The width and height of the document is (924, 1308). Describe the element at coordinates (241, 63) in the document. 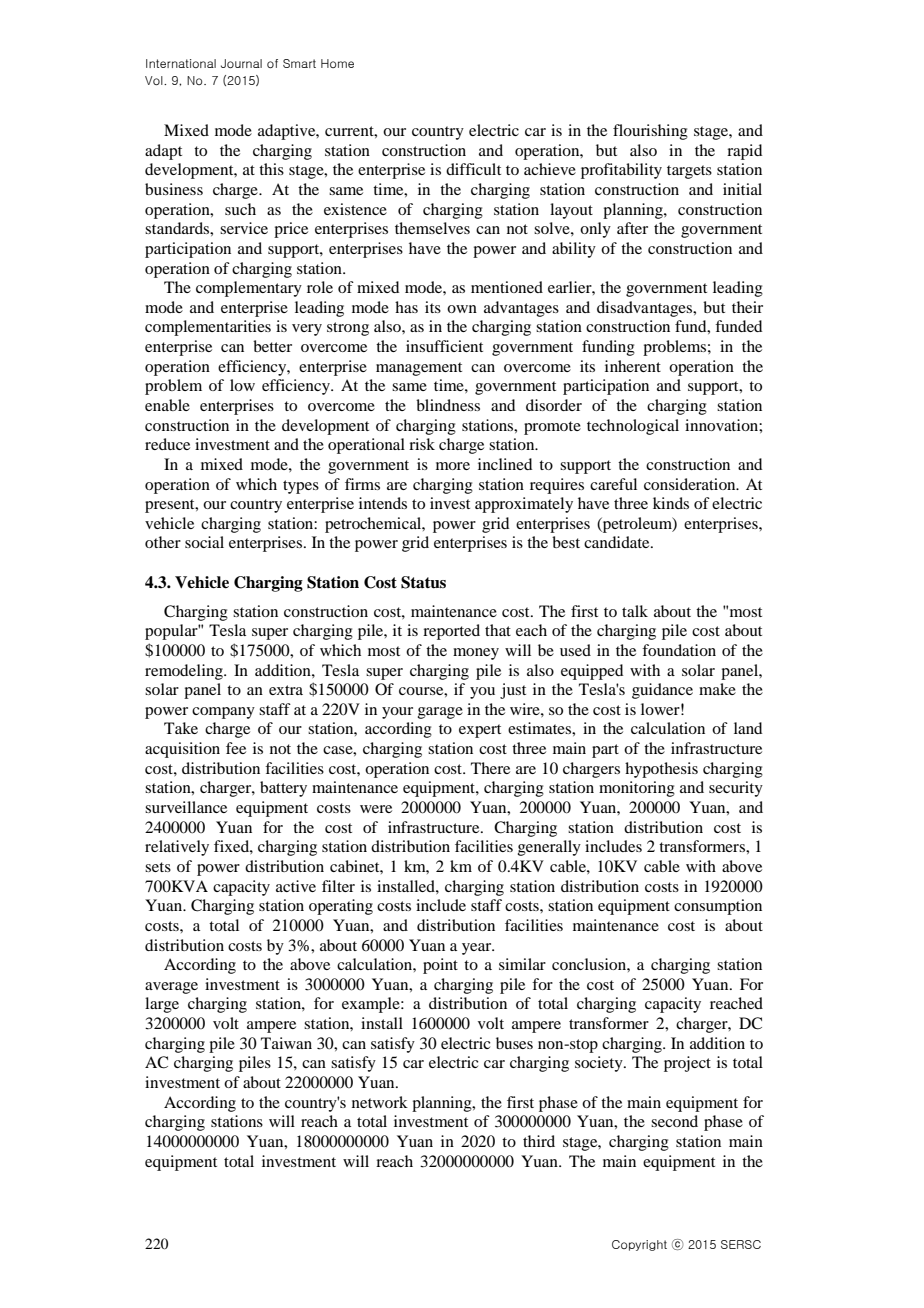

I see `Journal` at that location.
